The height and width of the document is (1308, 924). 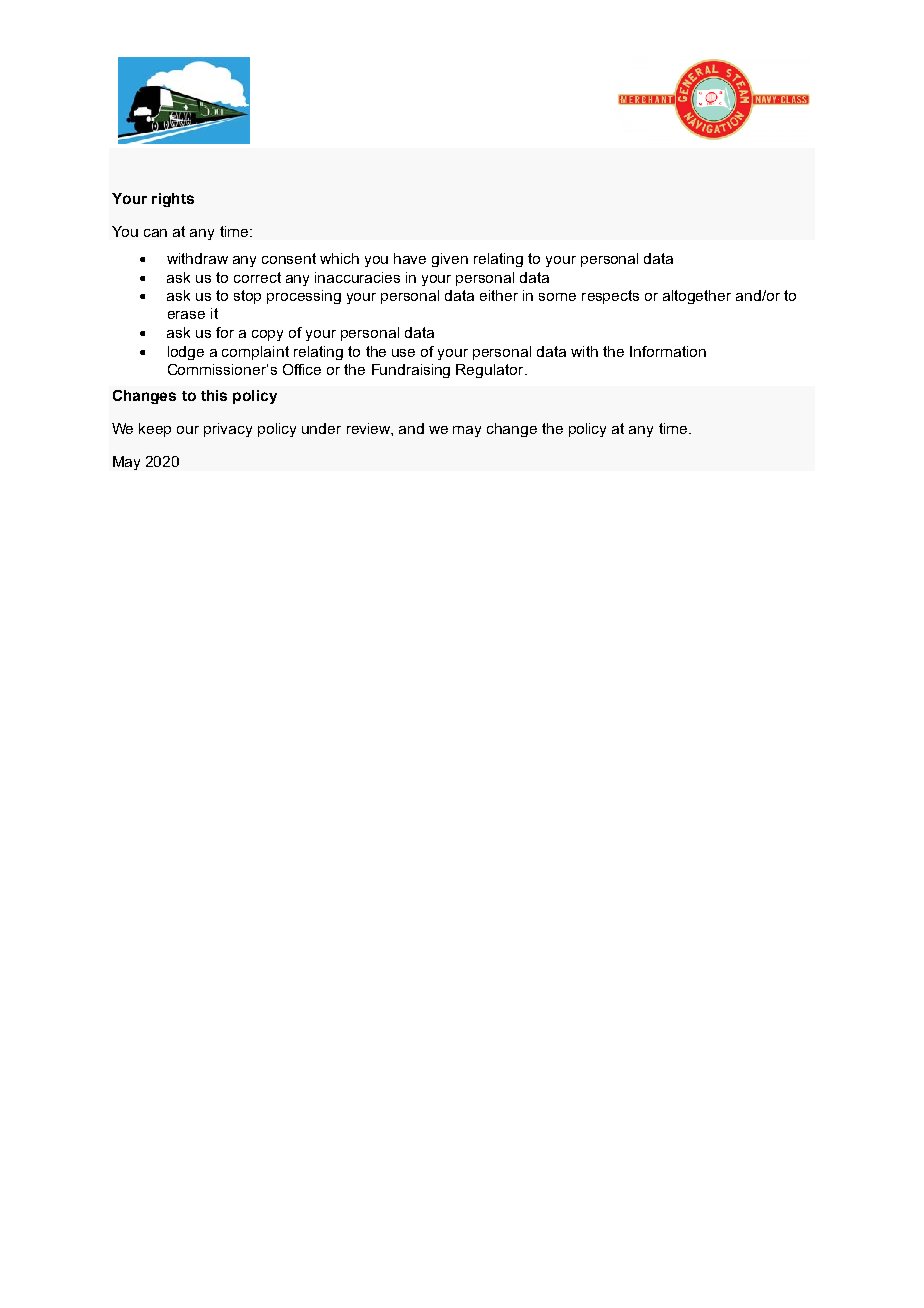 What do you see at coordinates (321, 428) in the document?
I see `under` at bounding box center [321, 428].
